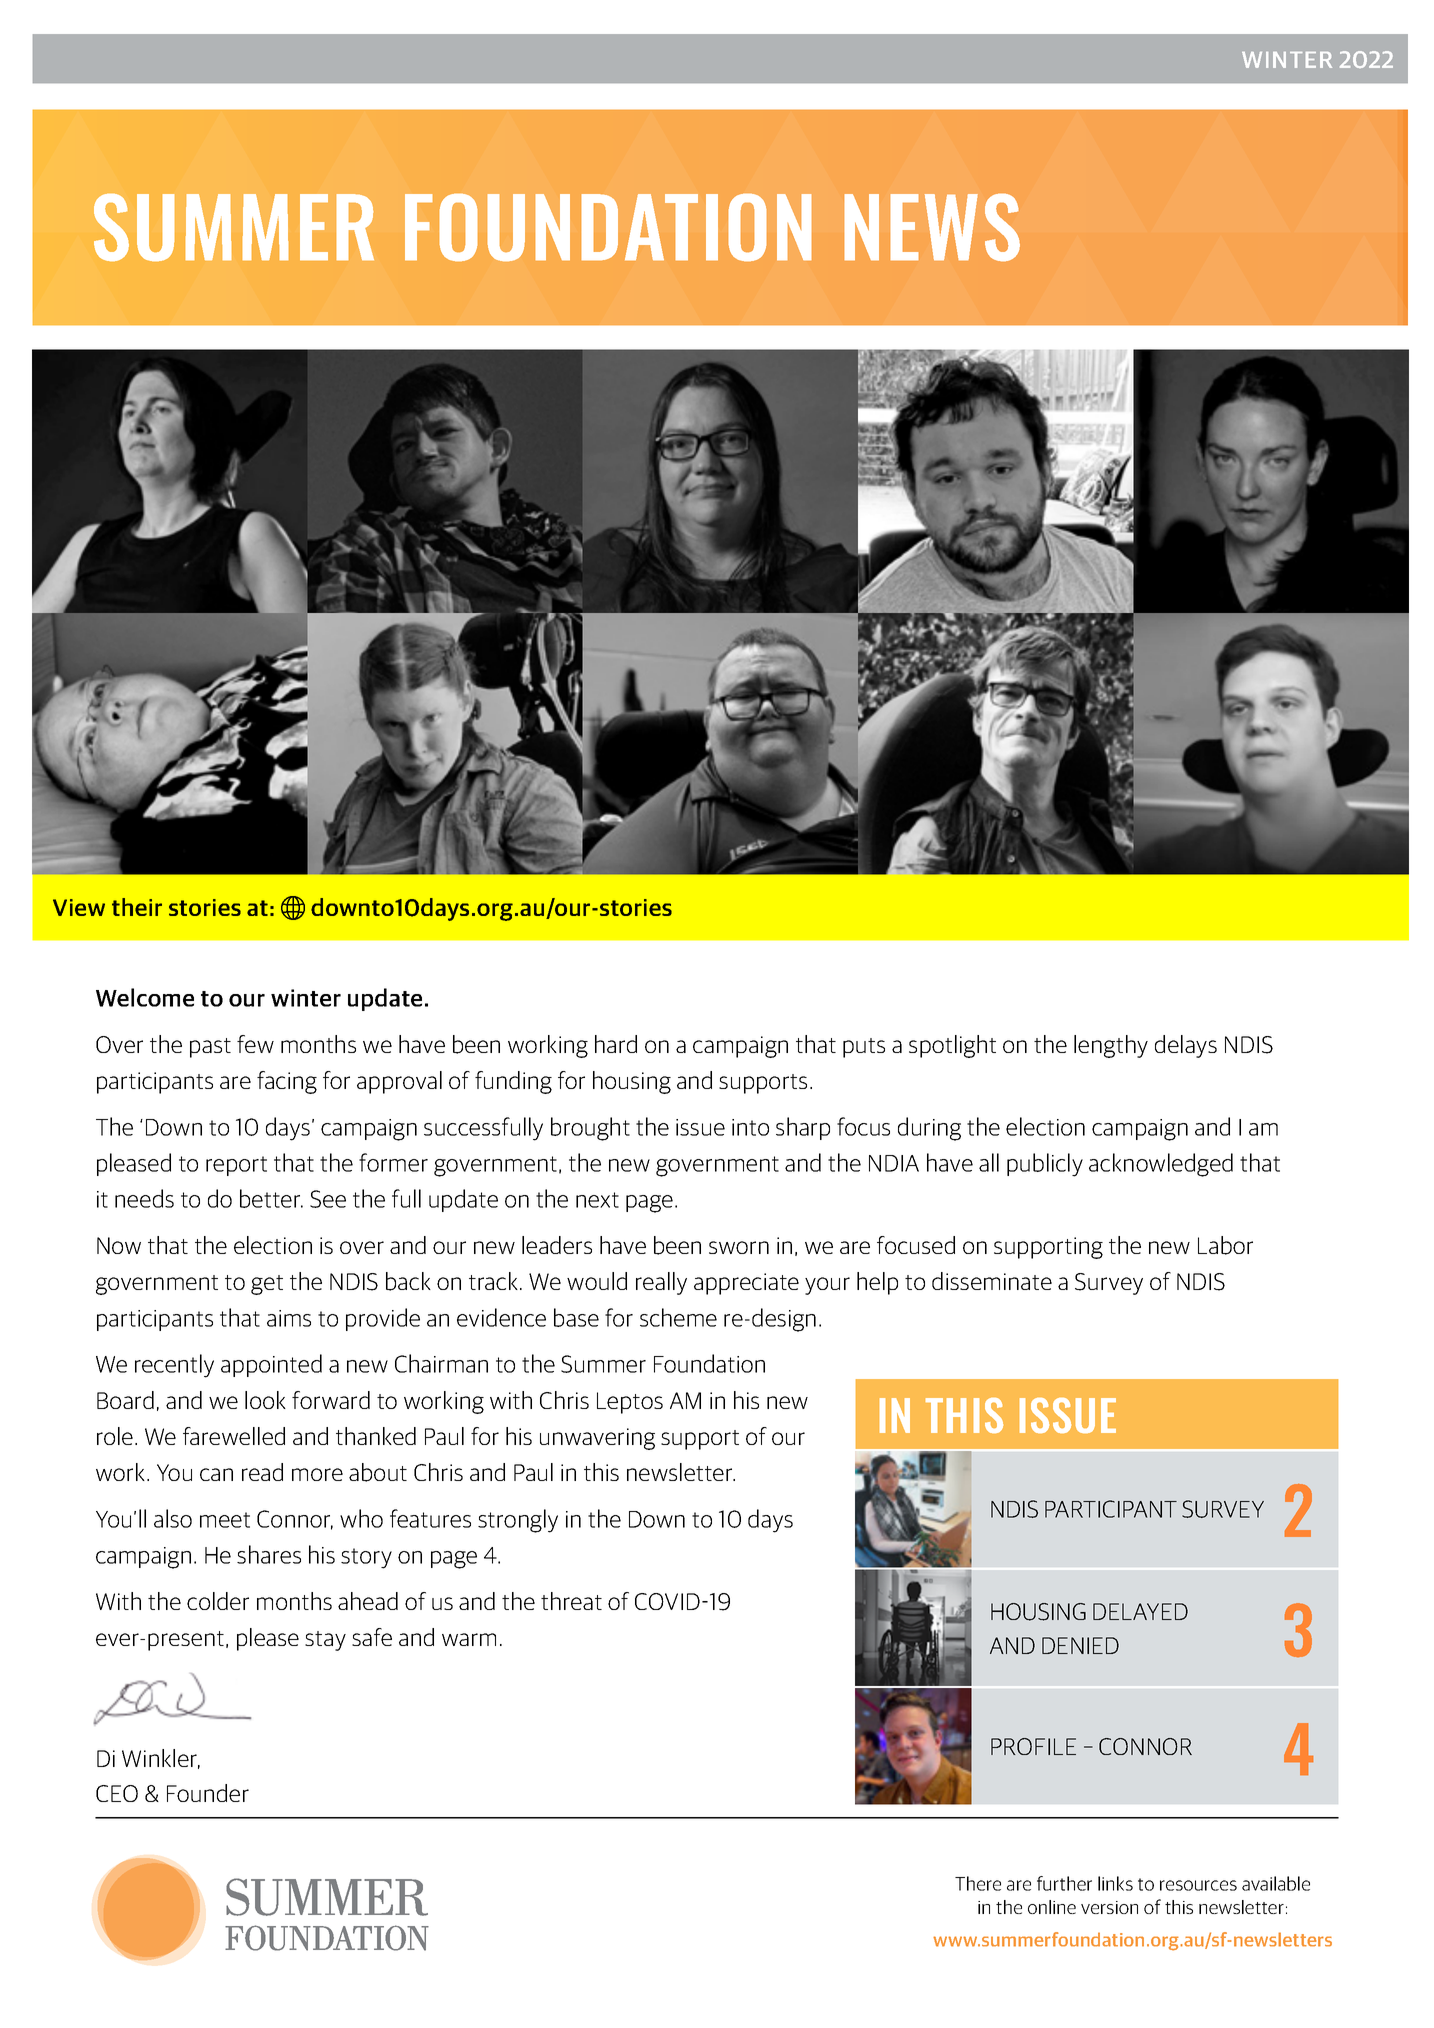 This screenshot has height=2028, width=1434. Describe the element at coordinates (992, 1281) in the screenshot. I see `disseminate` at that location.
